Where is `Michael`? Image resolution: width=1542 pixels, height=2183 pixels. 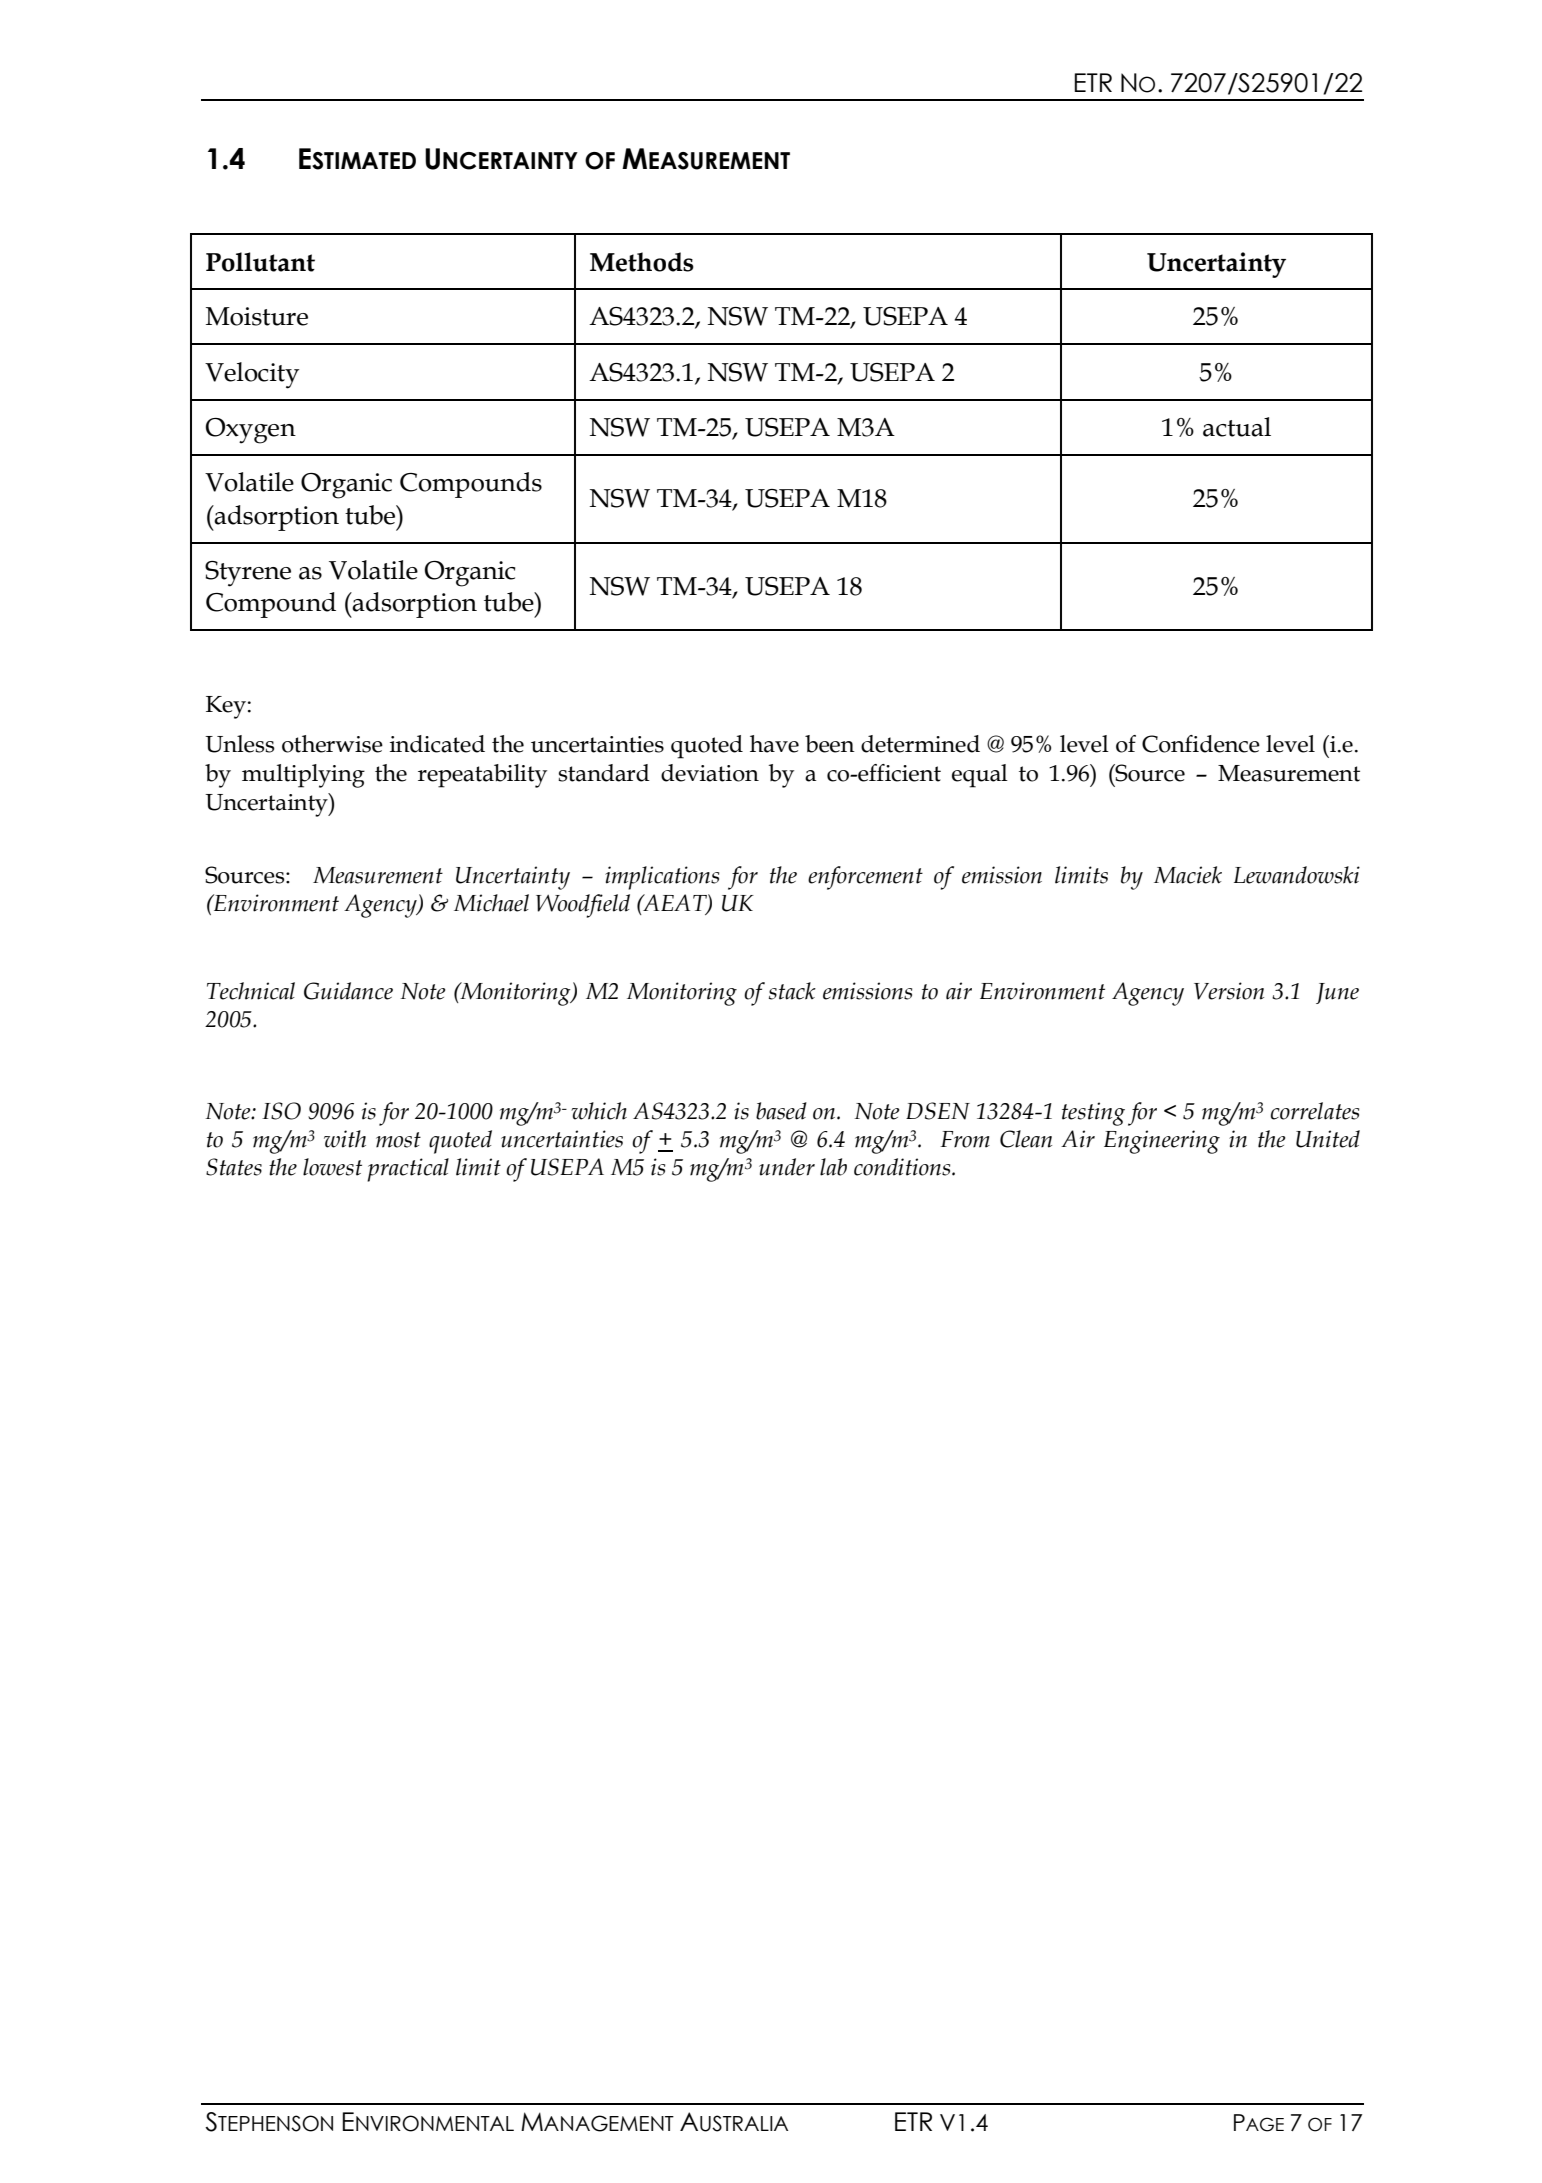 Michael is located at coordinates (491, 903).
